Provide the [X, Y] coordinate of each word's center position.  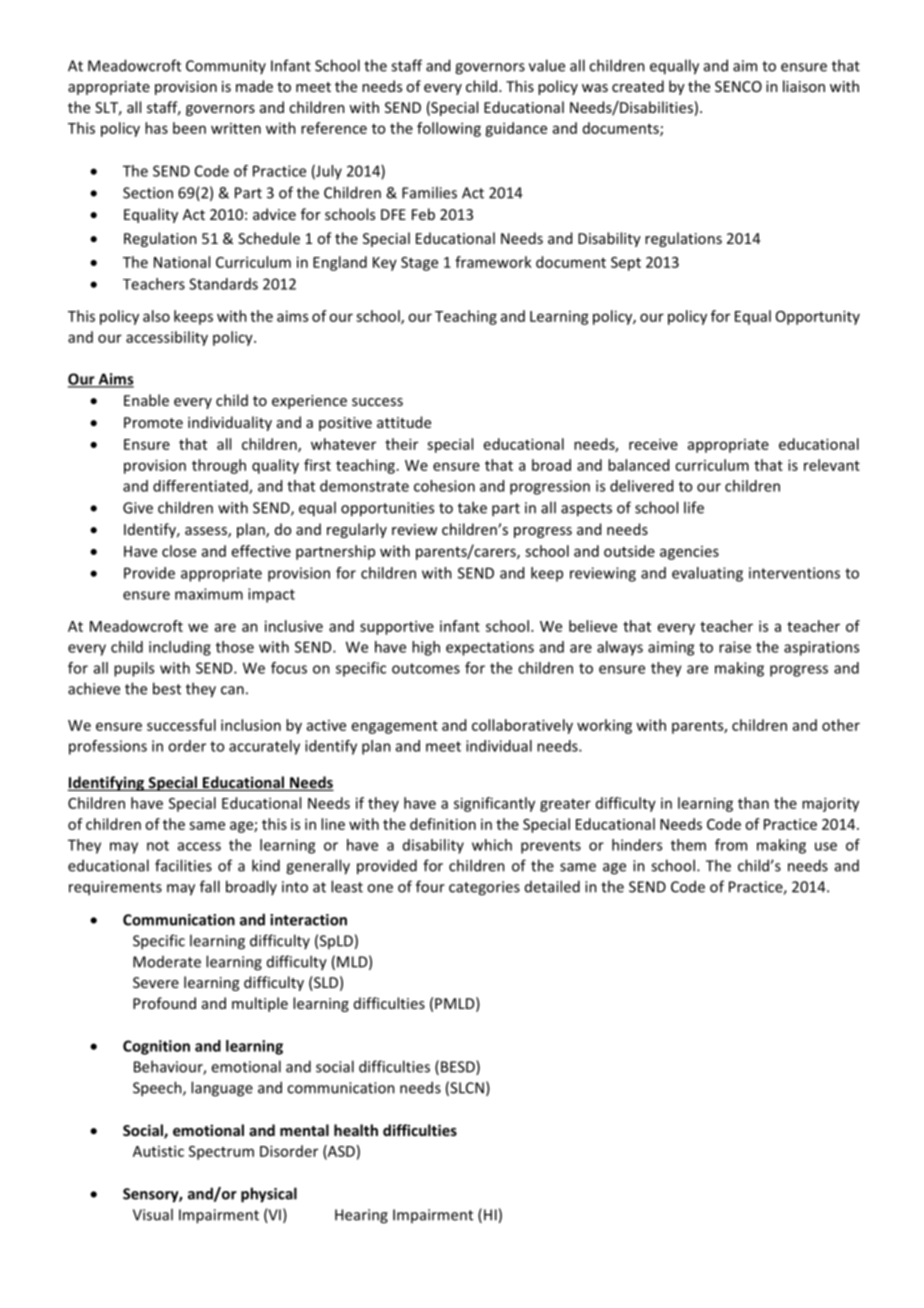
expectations [490, 648]
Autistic [158, 1151]
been [189, 128]
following [449, 129]
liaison [804, 86]
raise [735, 647]
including [180, 648]
